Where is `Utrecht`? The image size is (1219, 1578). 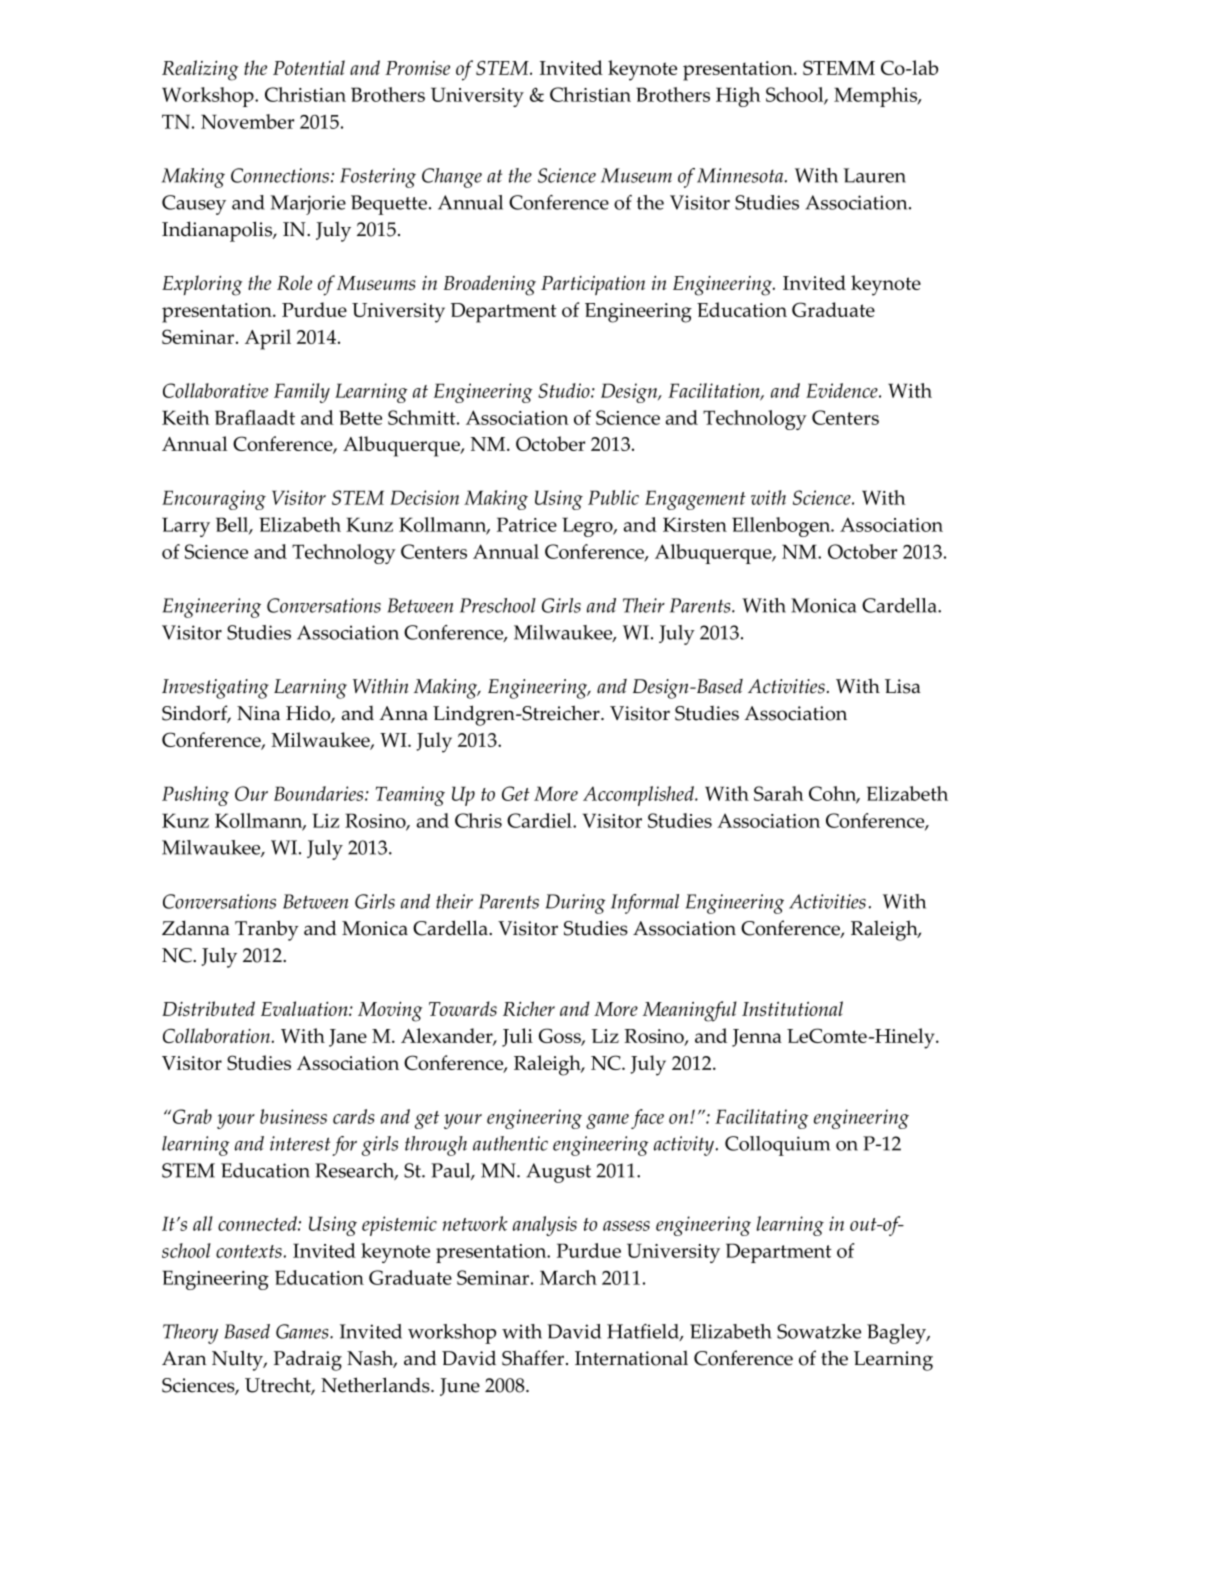 Utrecht is located at coordinates (279, 1386).
